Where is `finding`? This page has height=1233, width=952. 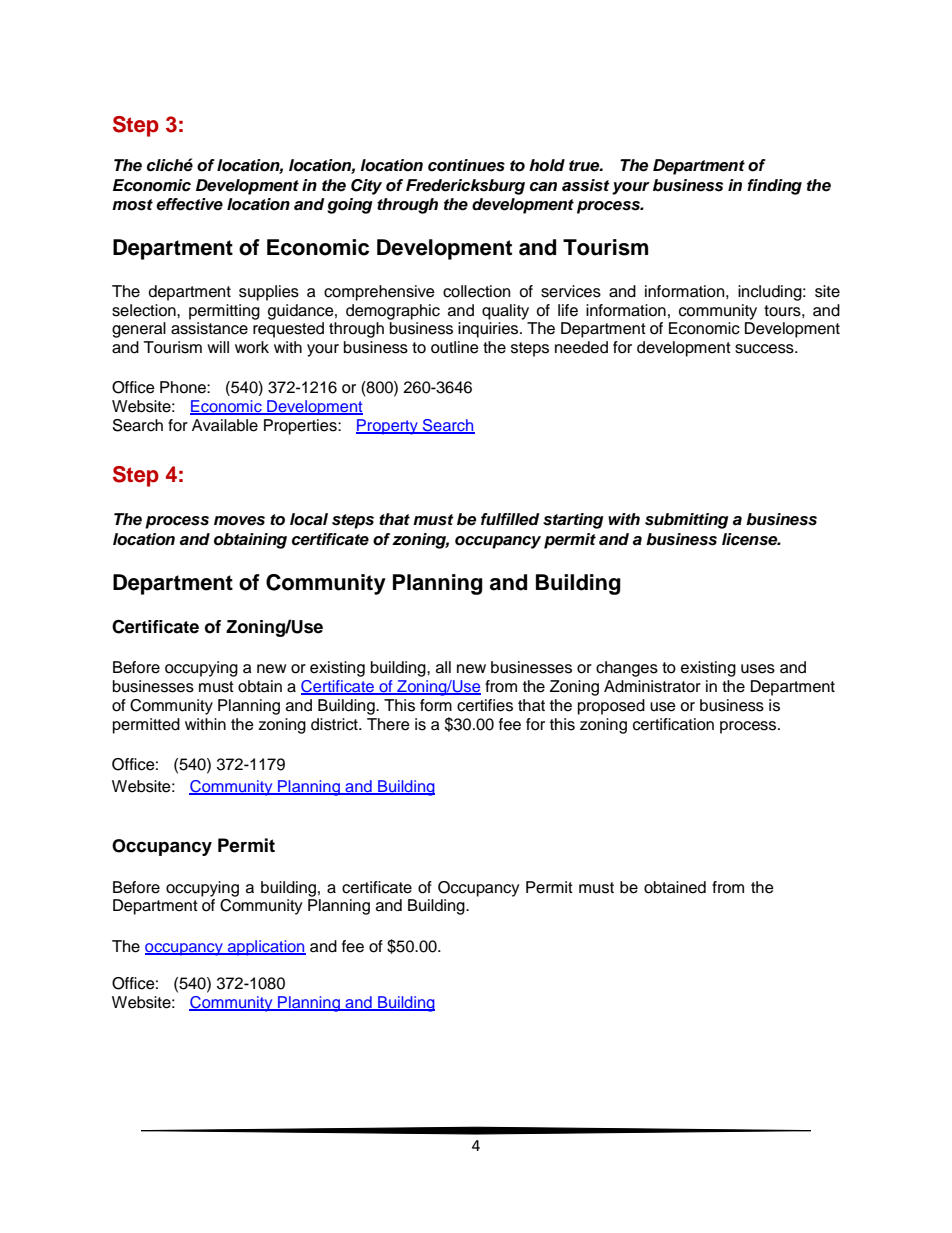 finding is located at coordinates (774, 187).
